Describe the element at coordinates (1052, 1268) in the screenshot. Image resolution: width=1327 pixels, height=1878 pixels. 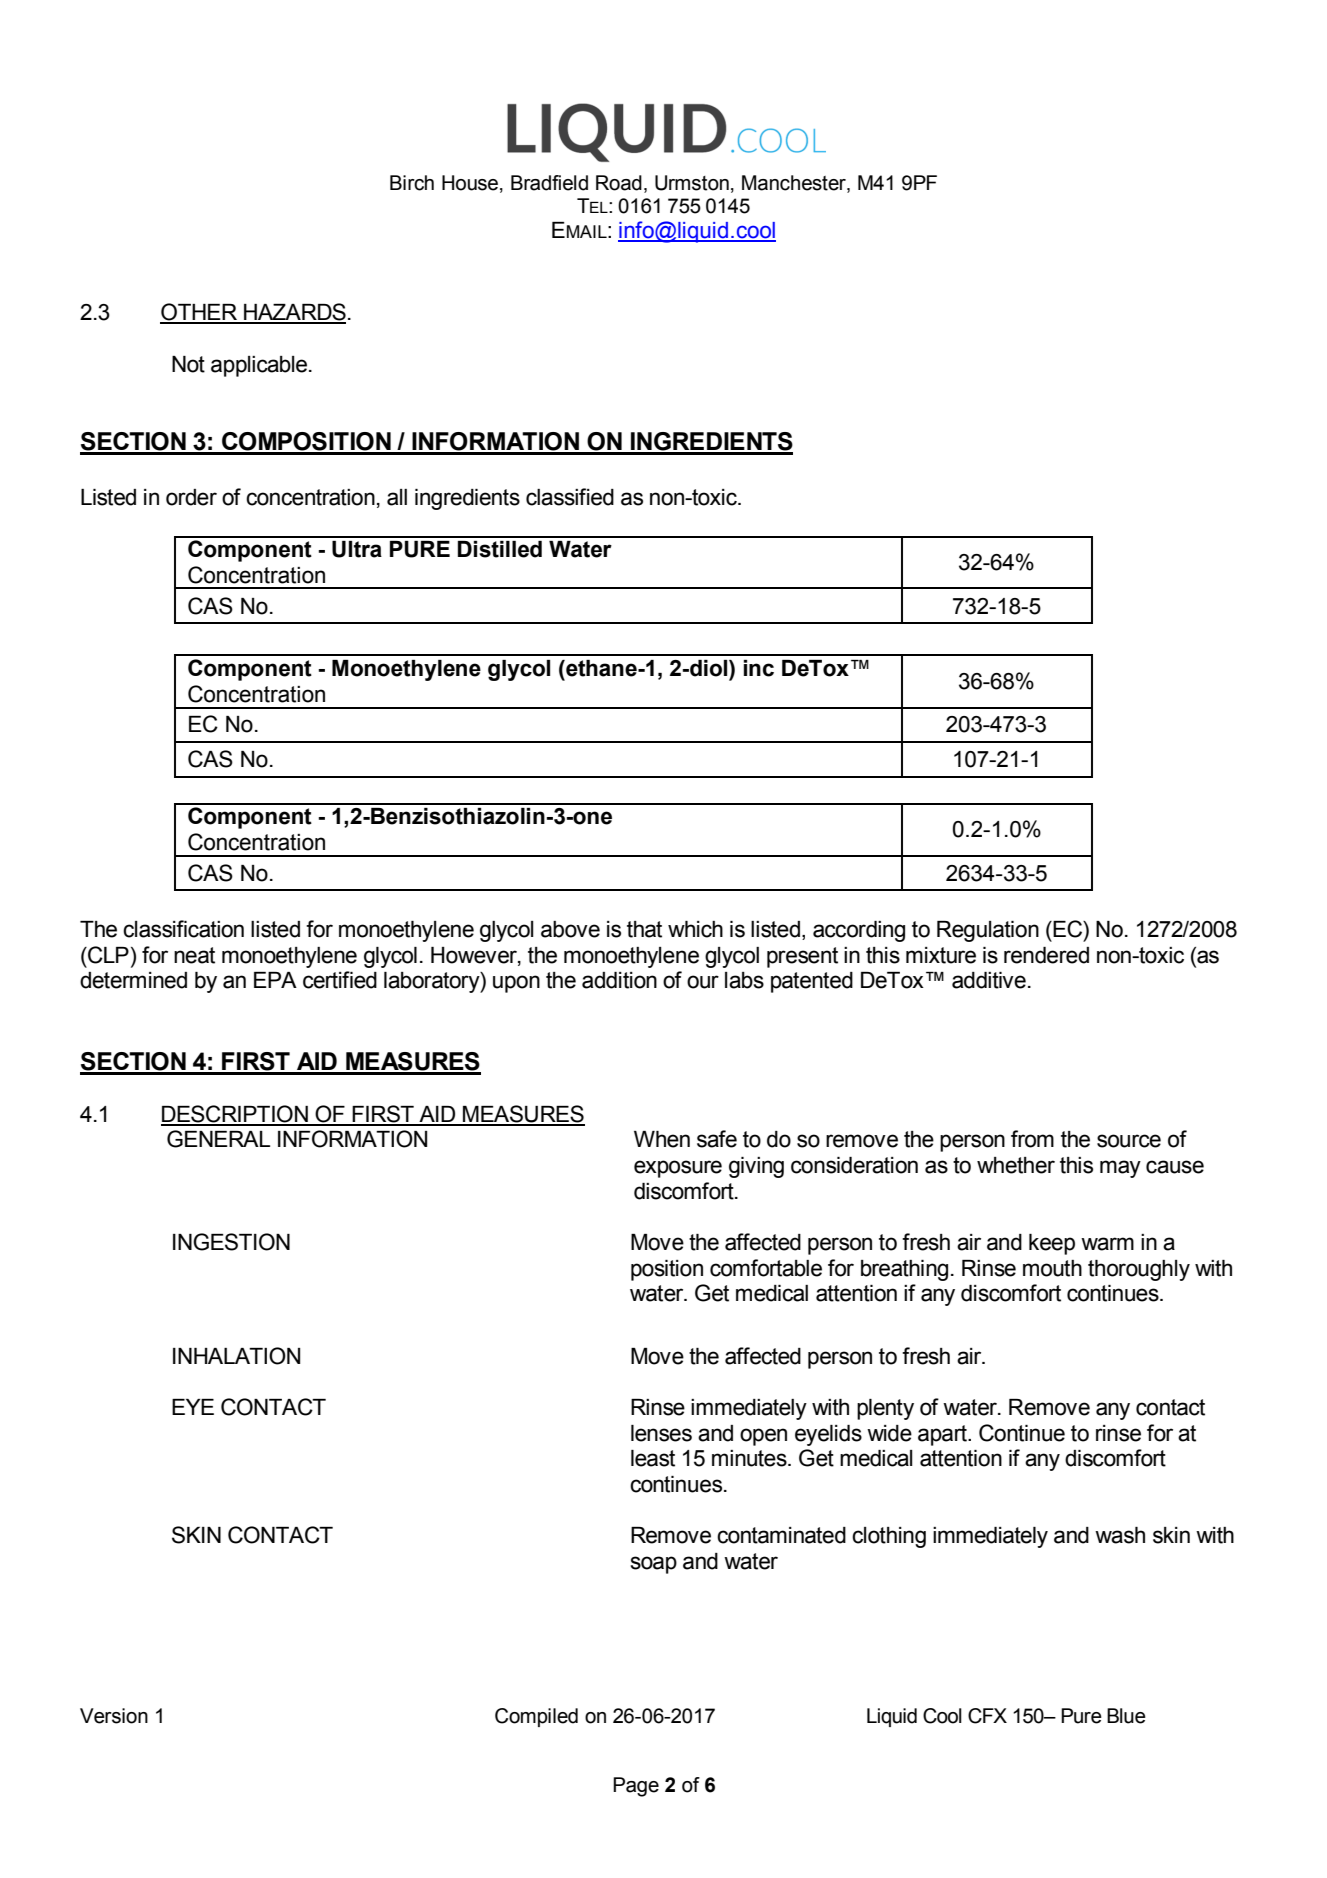
I see `mouth` at that location.
